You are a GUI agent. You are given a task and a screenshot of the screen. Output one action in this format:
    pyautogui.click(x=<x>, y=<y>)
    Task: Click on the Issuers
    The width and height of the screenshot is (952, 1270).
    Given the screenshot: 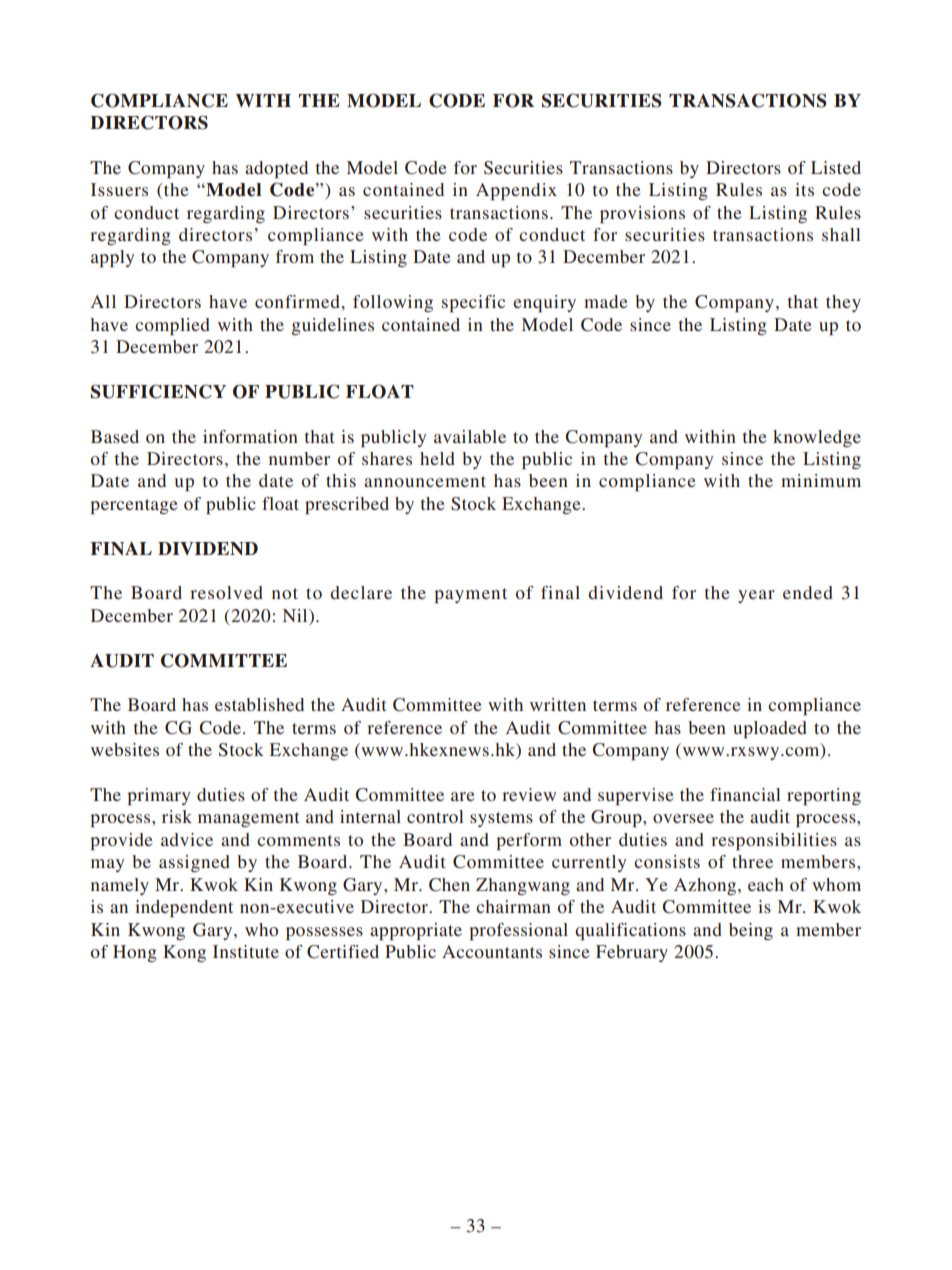 What is the action you would take?
    pyautogui.click(x=119, y=189)
